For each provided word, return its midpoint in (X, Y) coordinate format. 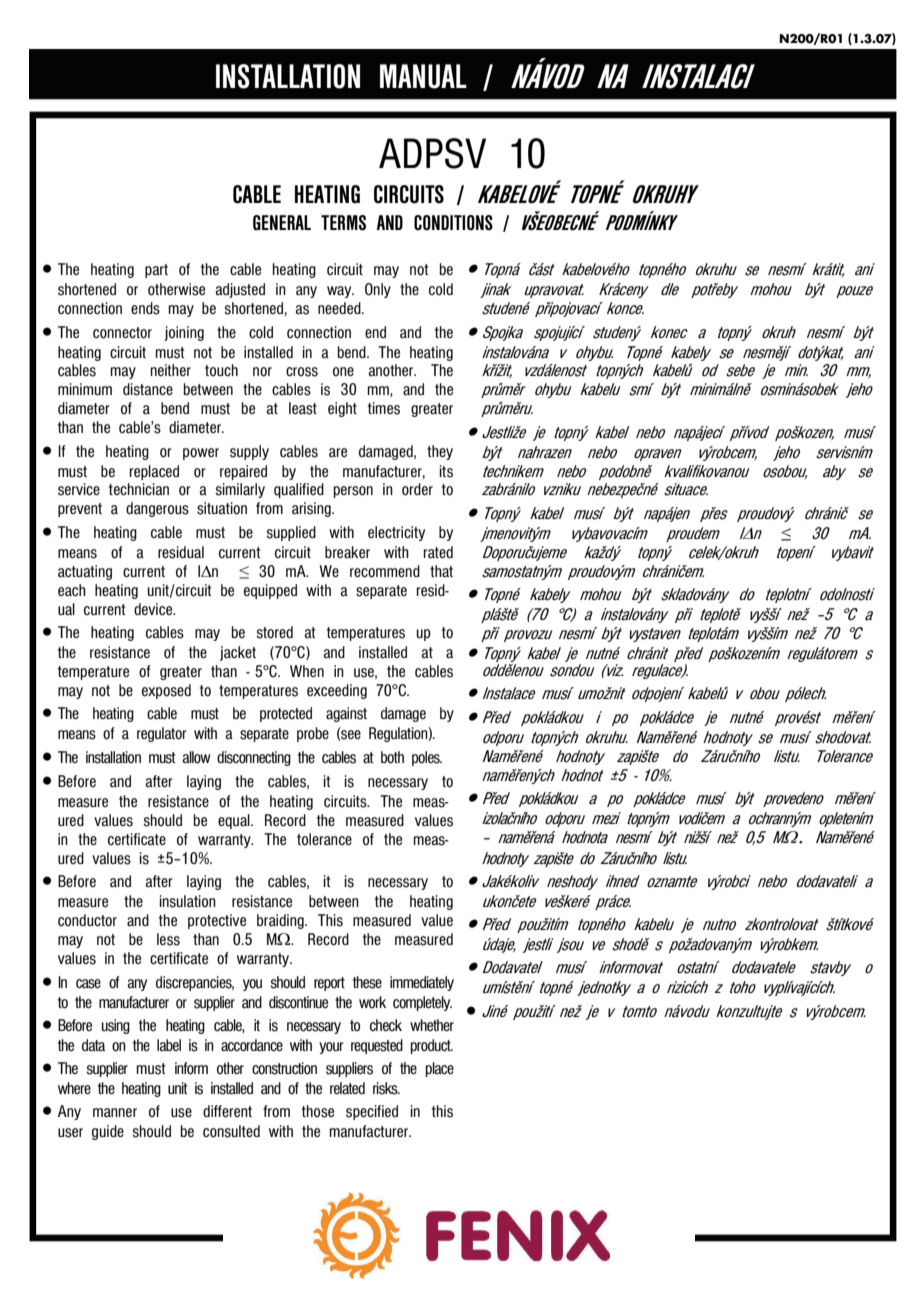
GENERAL (282, 222)
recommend (385, 571)
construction (284, 1068)
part (156, 271)
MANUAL (423, 76)
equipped (270, 591)
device (154, 609)
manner (115, 1113)
